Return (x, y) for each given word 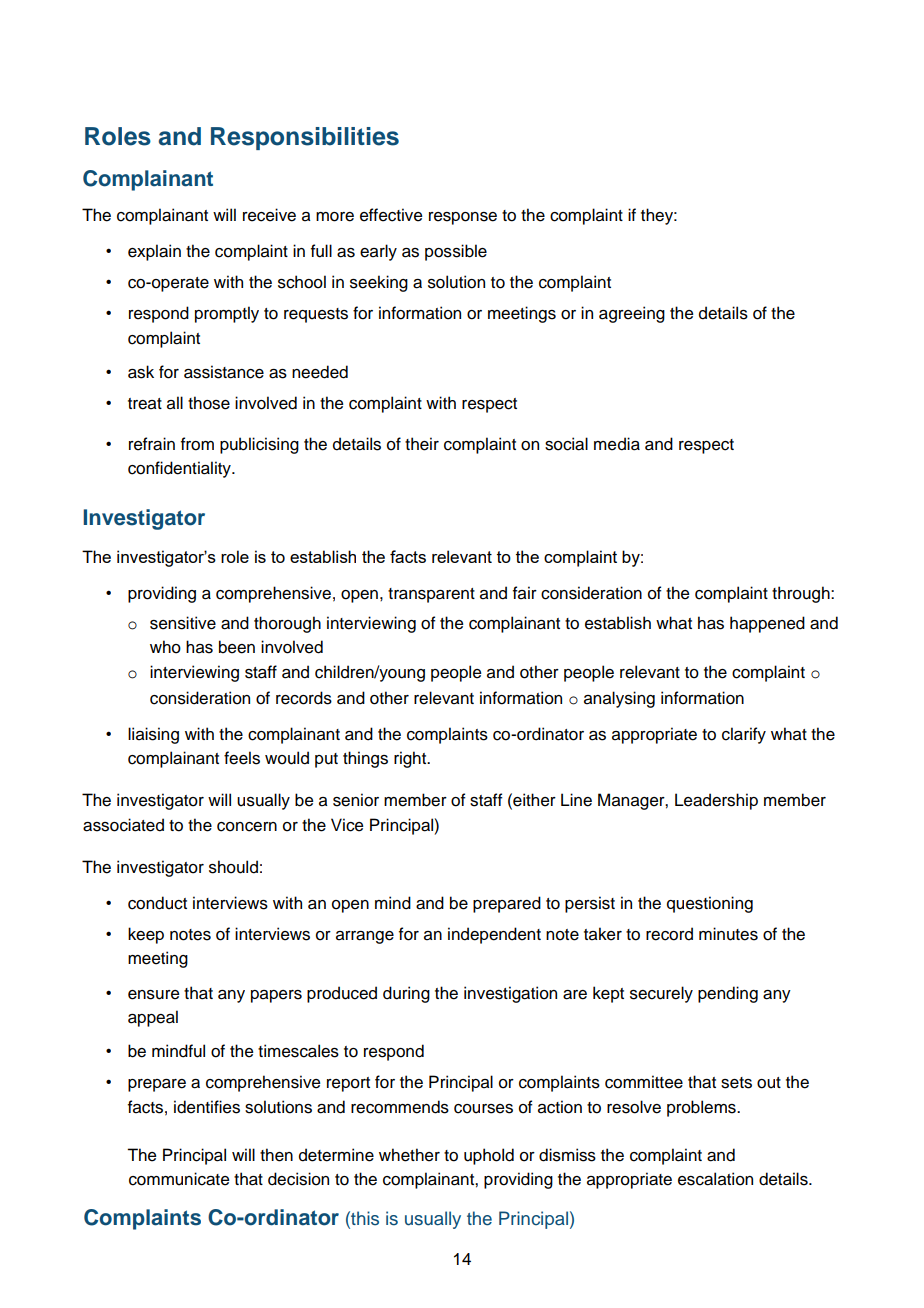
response (463, 218)
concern (247, 827)
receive (269, 215)
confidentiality (180, 469)
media (617, 444)
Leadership (716, 801)
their (422, 444)
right (411, 759)
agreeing (632, 314)
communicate (179, 1179)
